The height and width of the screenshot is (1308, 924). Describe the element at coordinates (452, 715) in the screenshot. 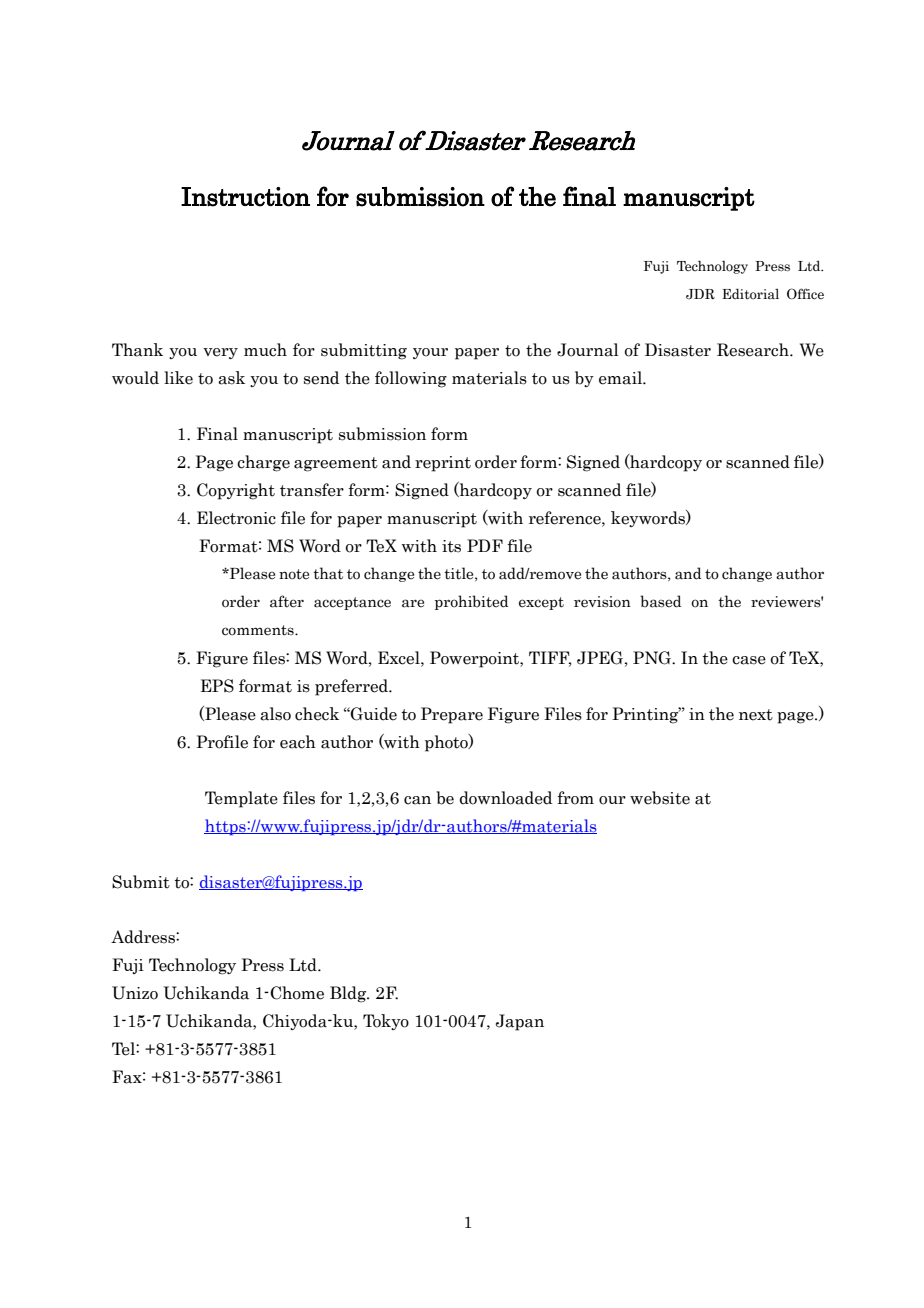

I see `Prepare` at that location.
